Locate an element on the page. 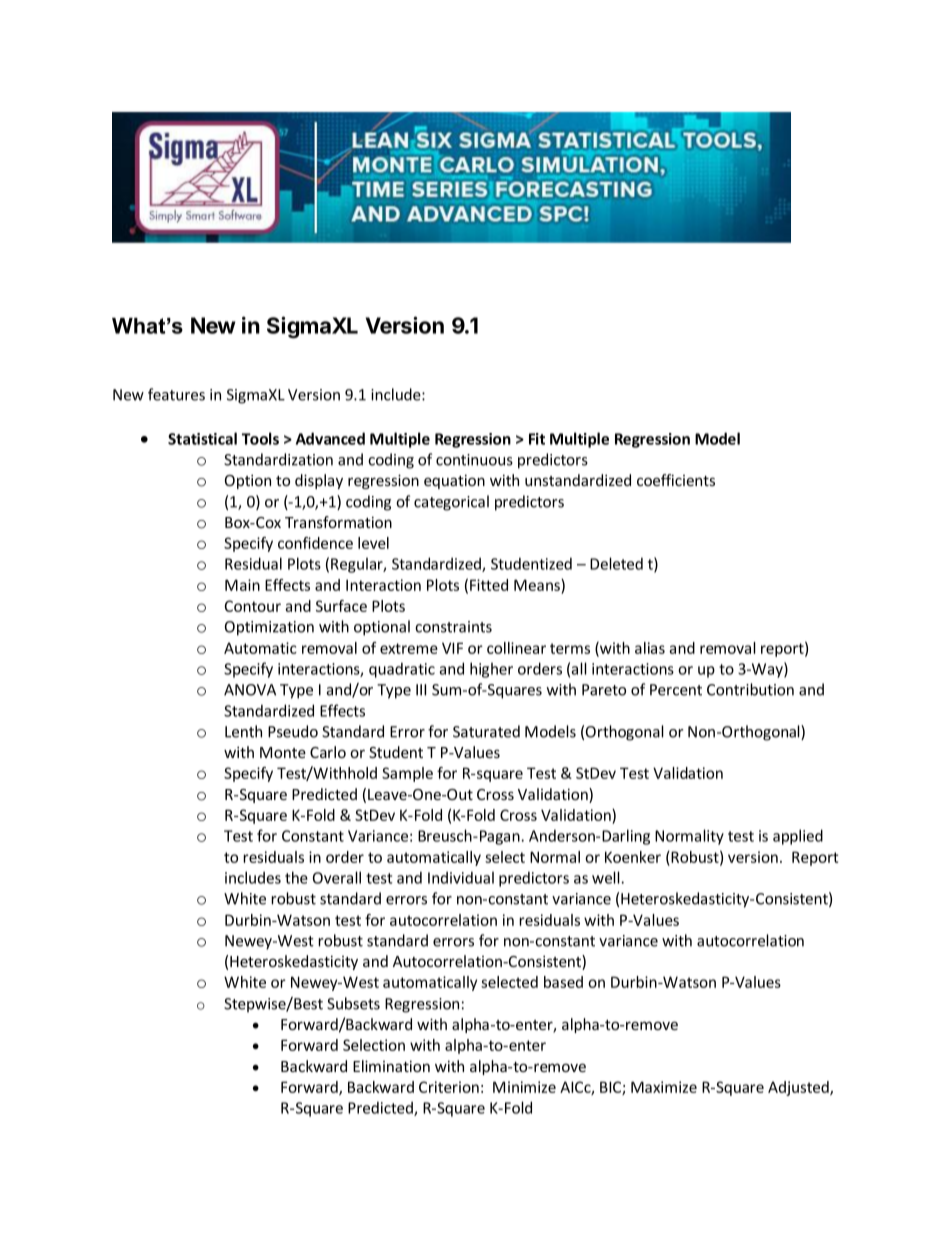 This page has height=1233, width=952. coefficients is located at coordinates (676, 480).
